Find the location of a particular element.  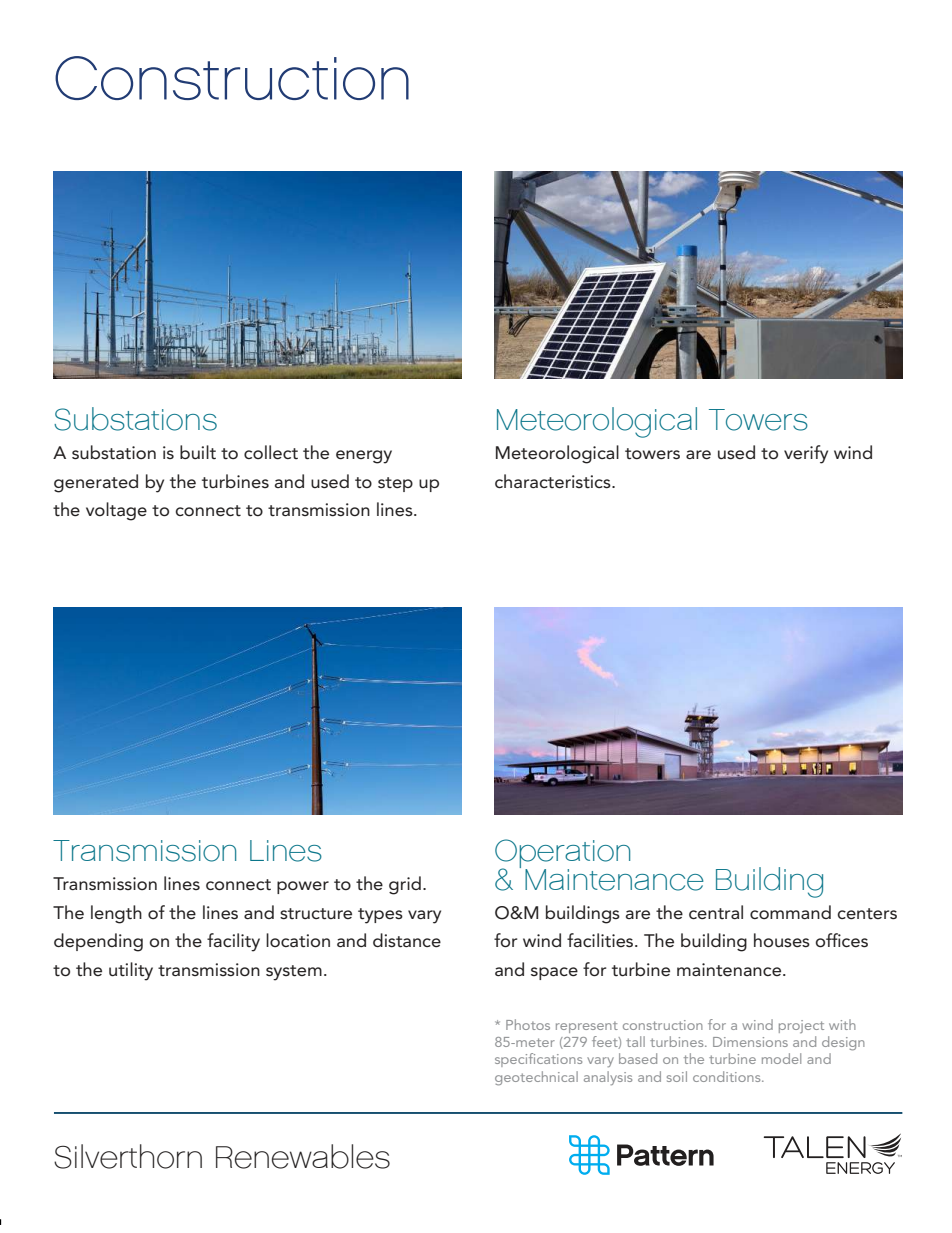

space is located at coordinates (554, 973).
